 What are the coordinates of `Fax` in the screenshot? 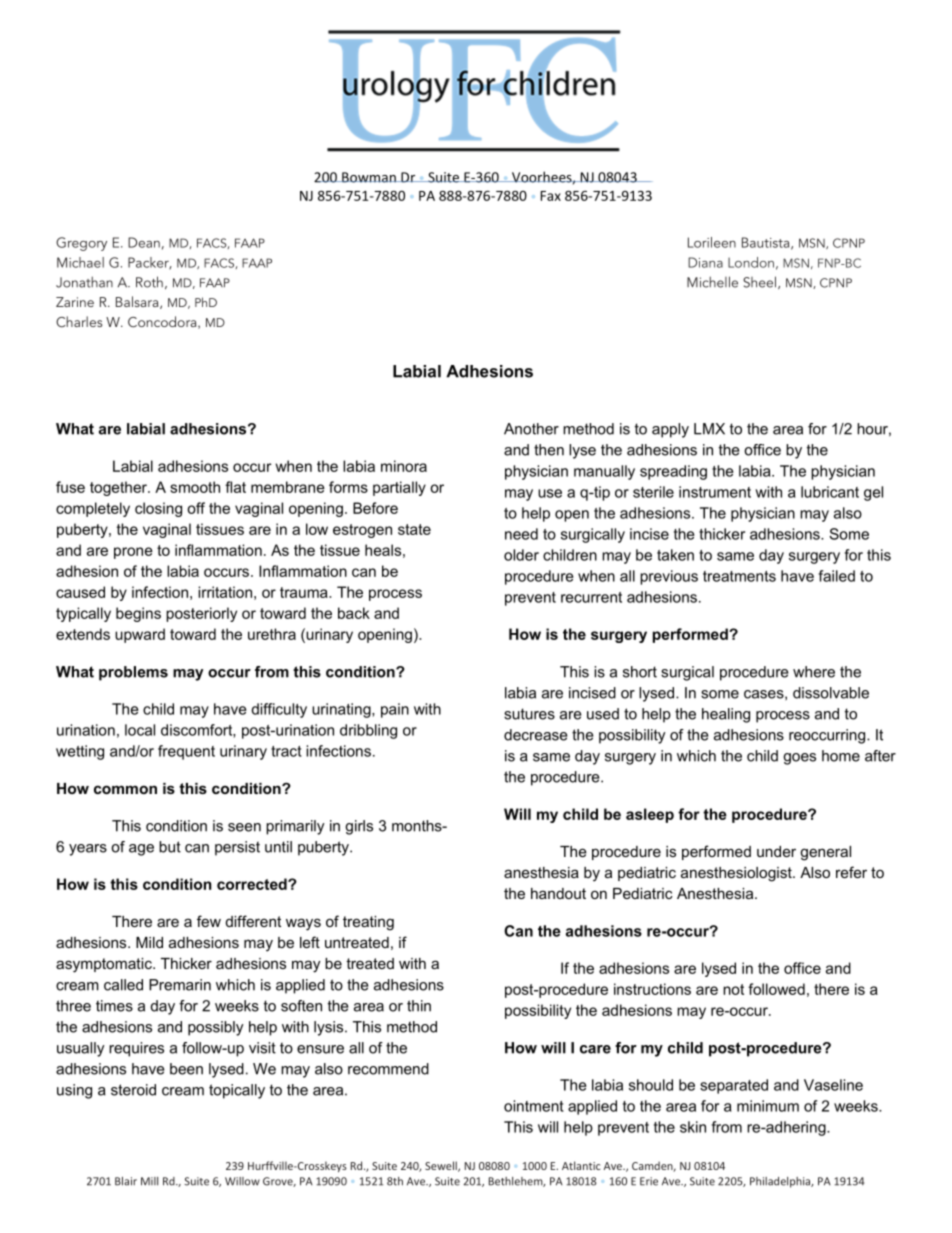 It's located at (551, 196).
